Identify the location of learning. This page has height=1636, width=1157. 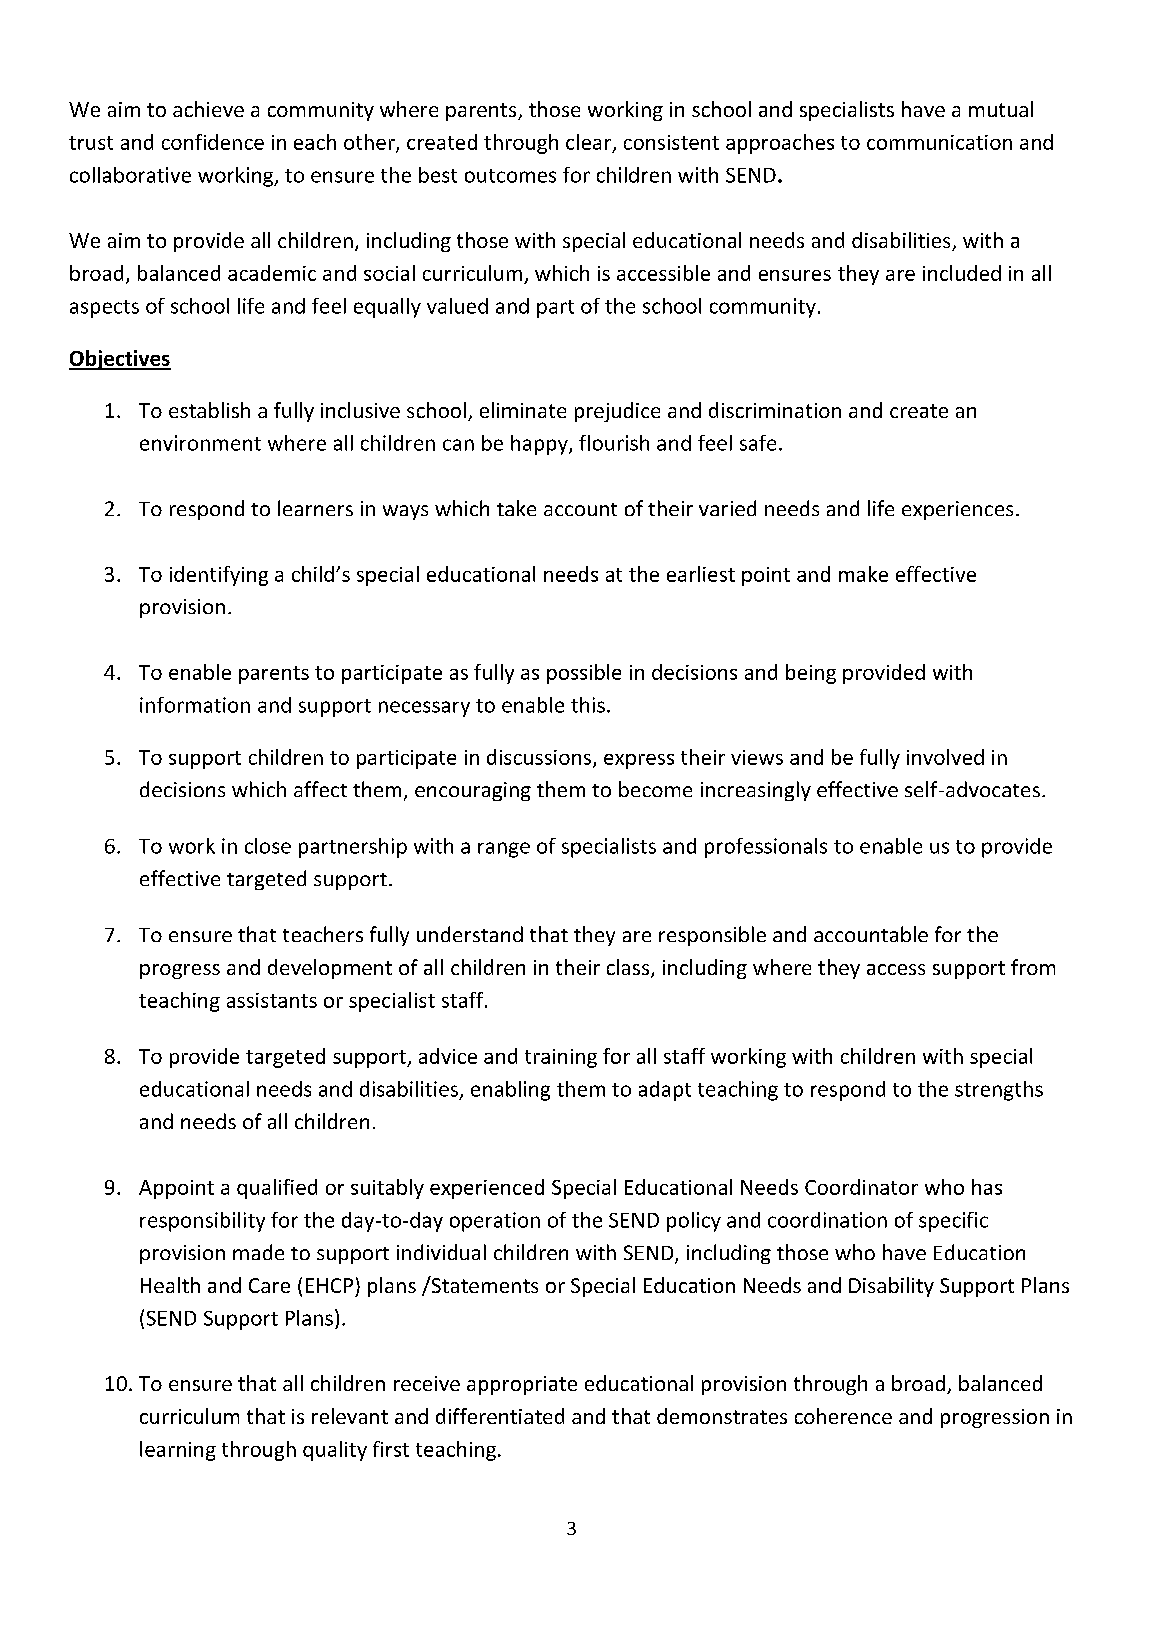
(178, 1451).
